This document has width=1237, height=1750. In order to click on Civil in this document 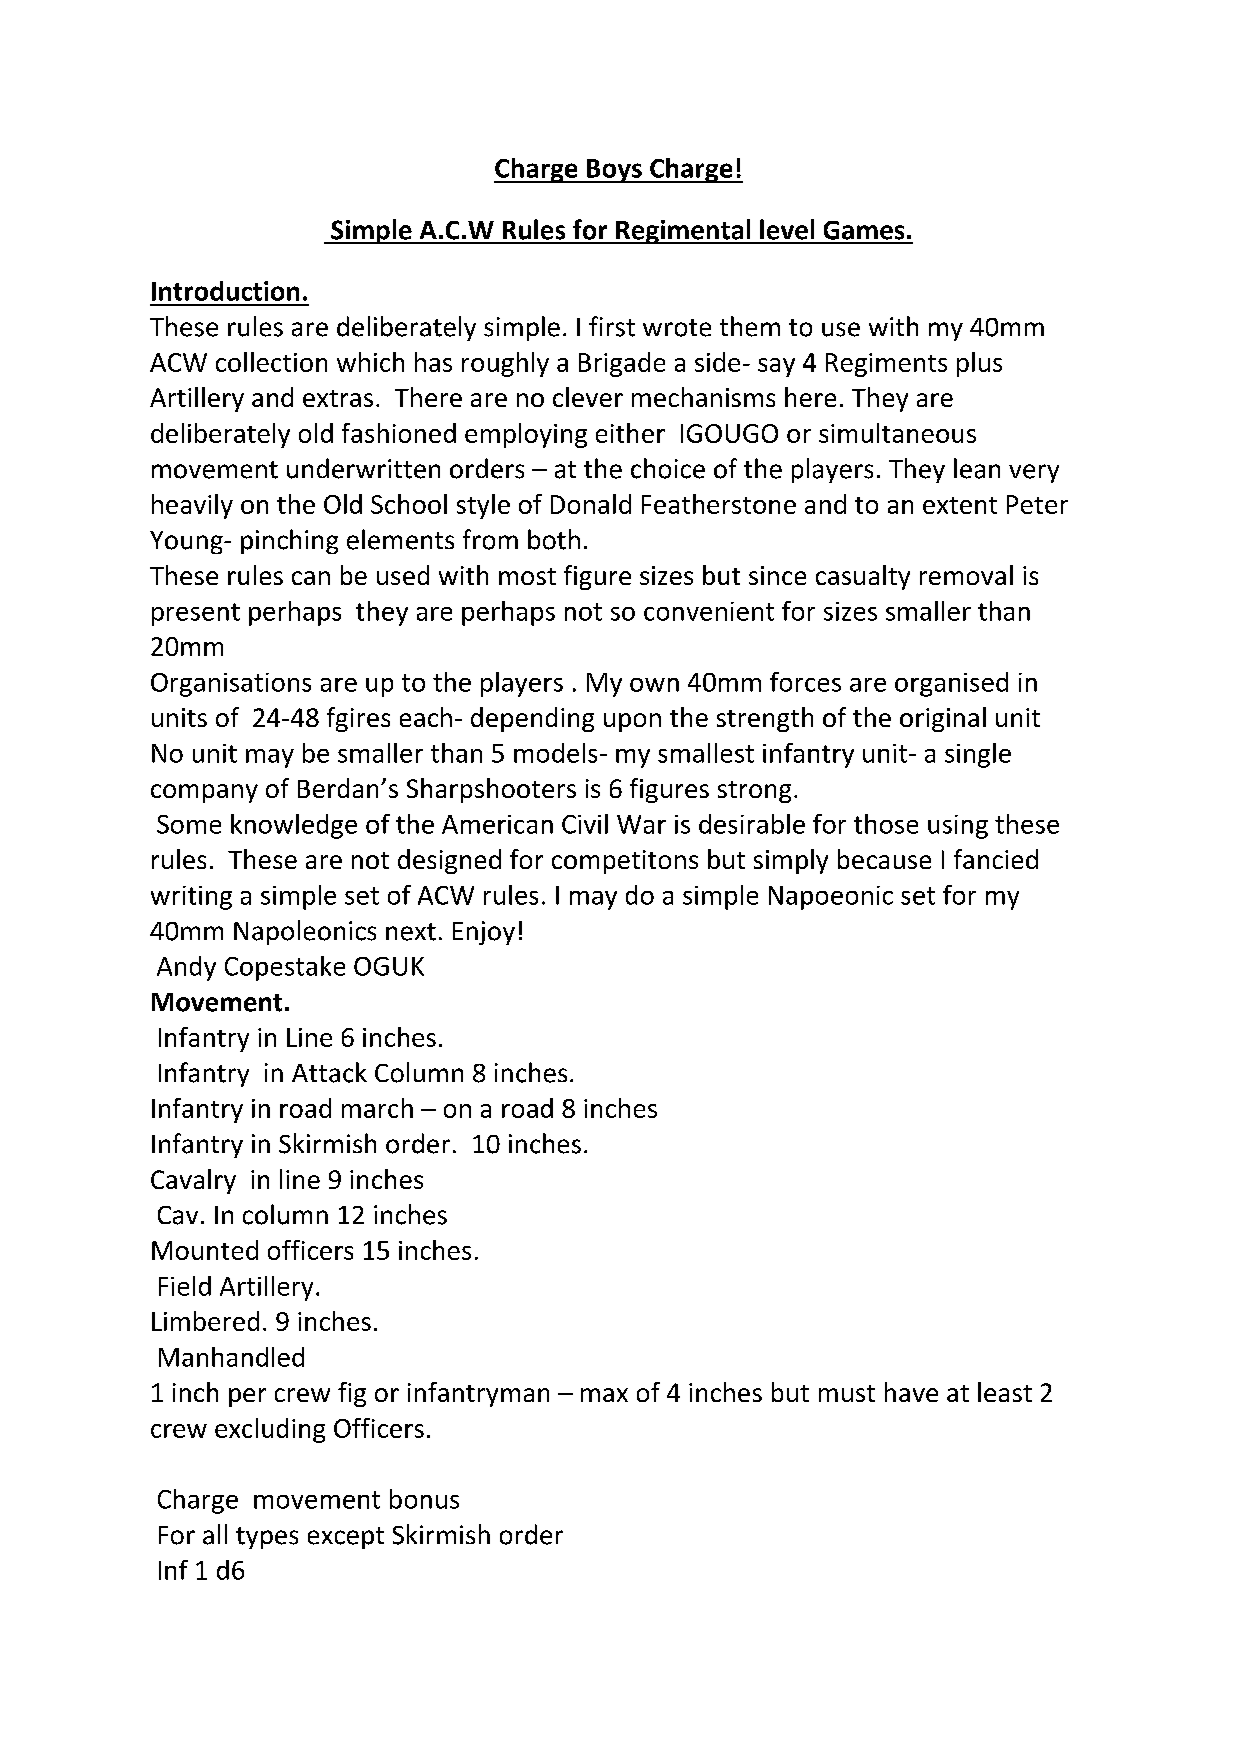, I will do `click(585, 824)`.
